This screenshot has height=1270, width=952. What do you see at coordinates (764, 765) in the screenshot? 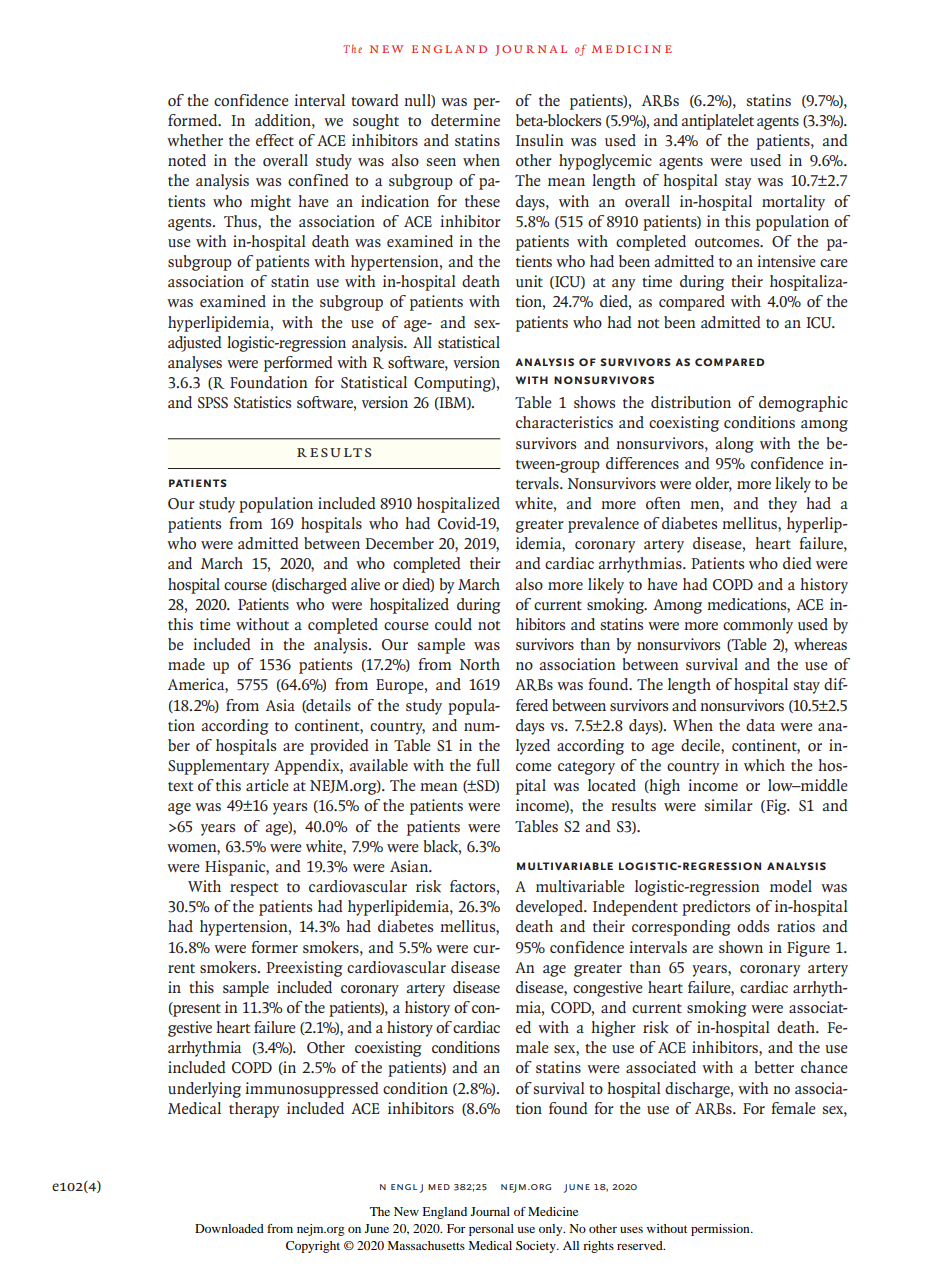
I see `which` at bounding box center [764, 765].
